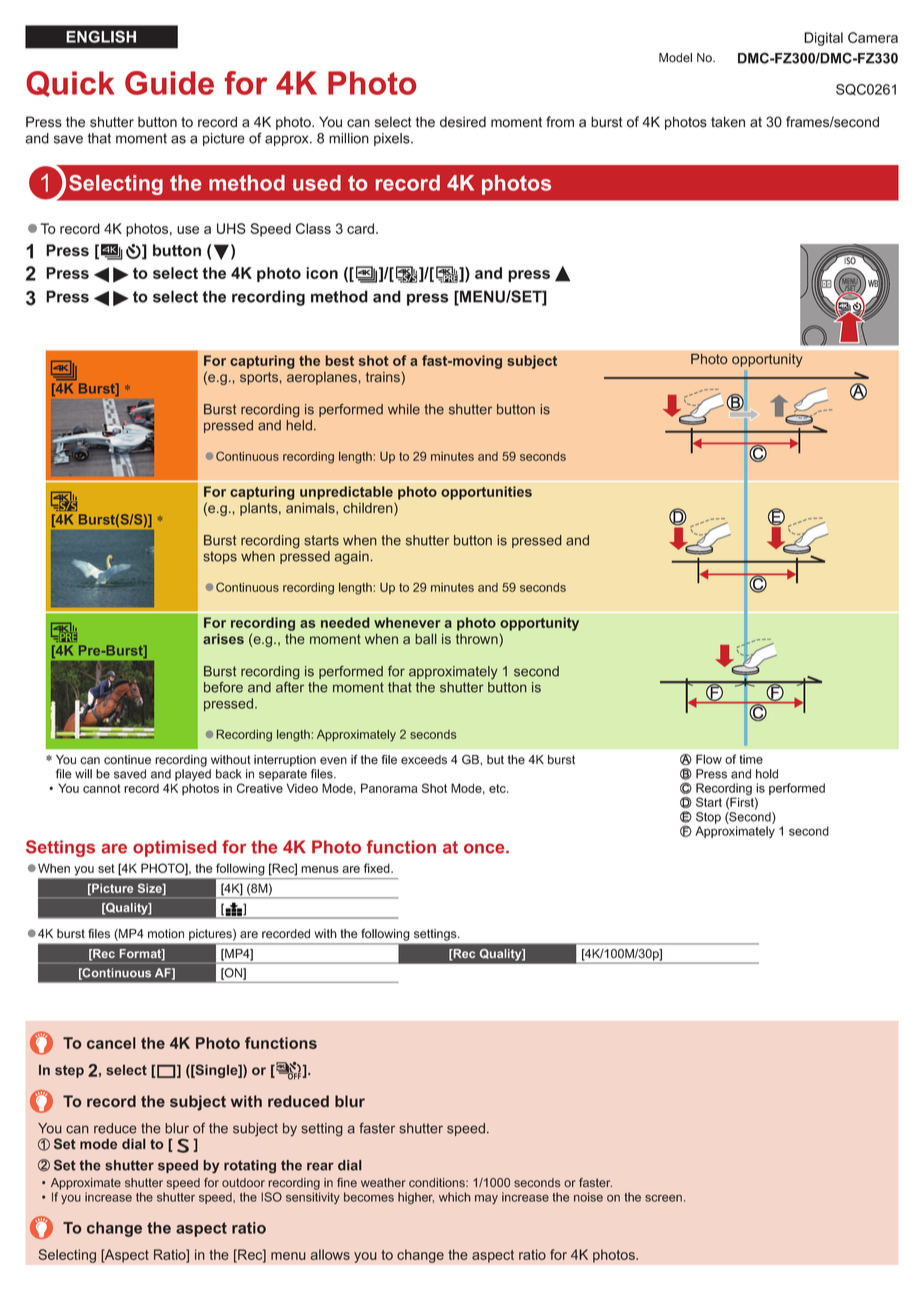 The image size is (924, 1305). I want to click on time, so click(751, 759).
